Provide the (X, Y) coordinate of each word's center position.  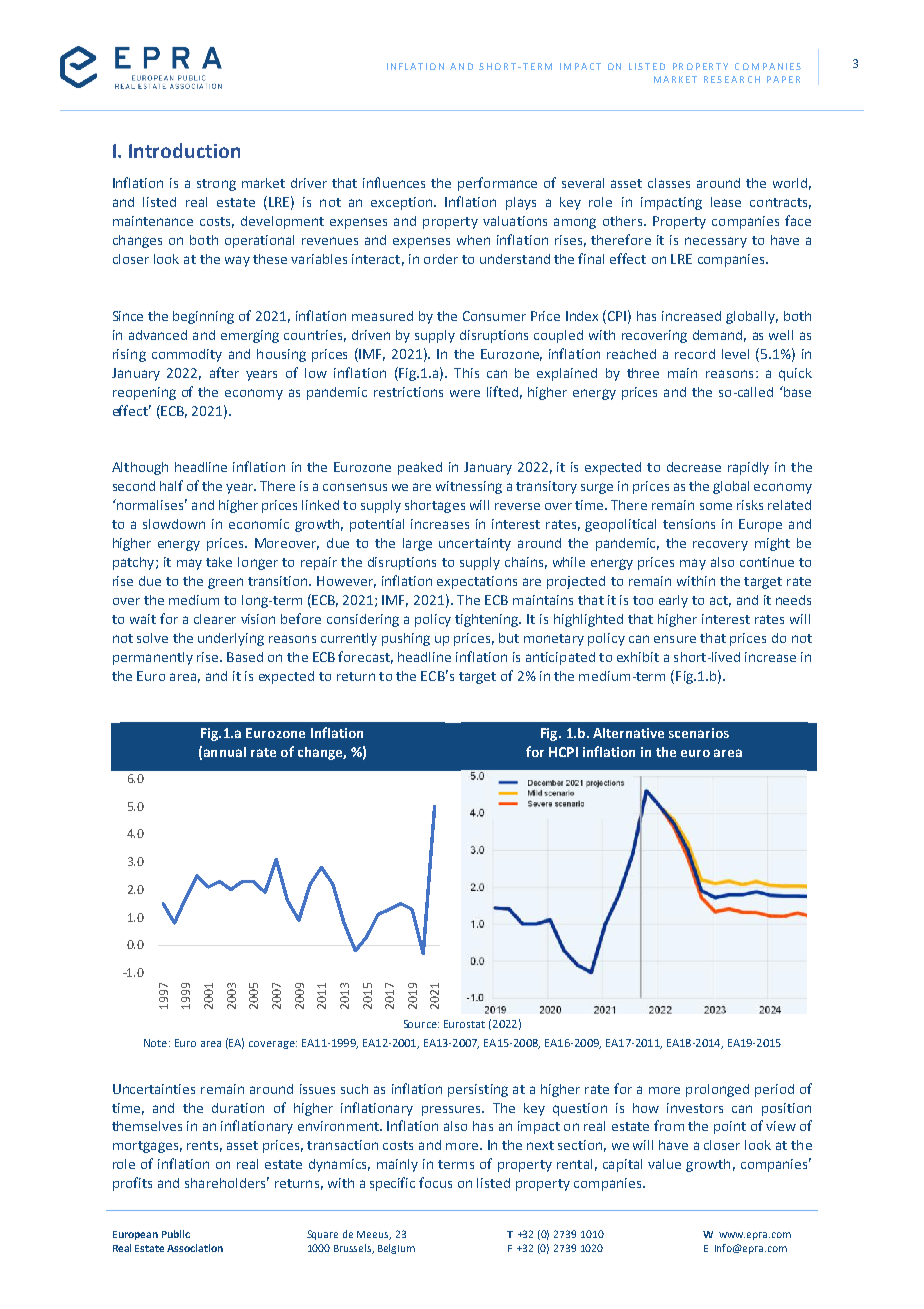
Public (176, 1234)
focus (435, 1182)
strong (216, 185)
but (509, 638)
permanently (153, 658)
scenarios (699, 733)
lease (726, 202)
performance (497, 184)
